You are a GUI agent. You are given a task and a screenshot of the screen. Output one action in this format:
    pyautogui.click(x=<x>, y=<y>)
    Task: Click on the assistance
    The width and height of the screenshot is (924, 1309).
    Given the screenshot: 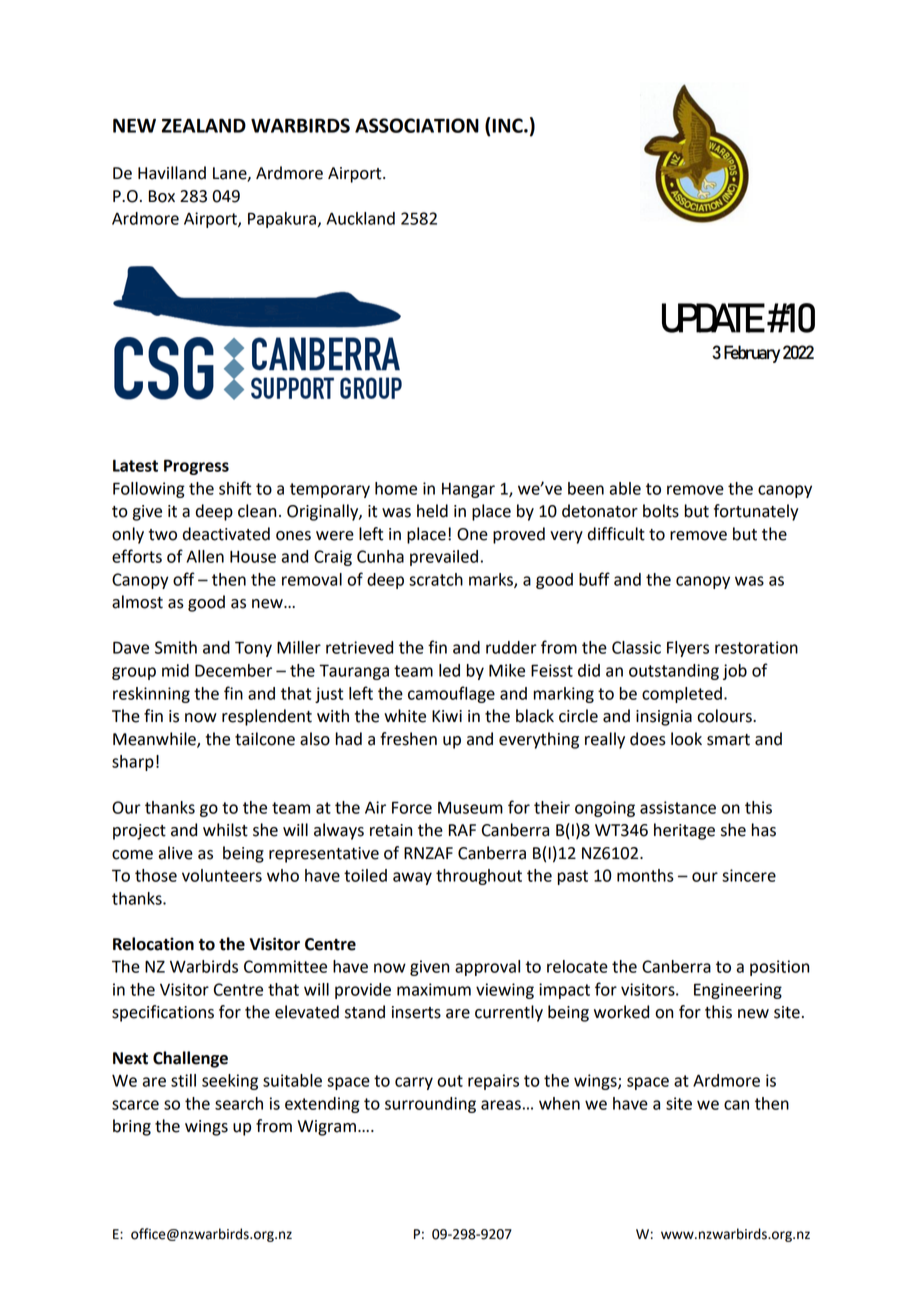 What is the action you would take?
    pyautogui.click(x=678, y=807)
